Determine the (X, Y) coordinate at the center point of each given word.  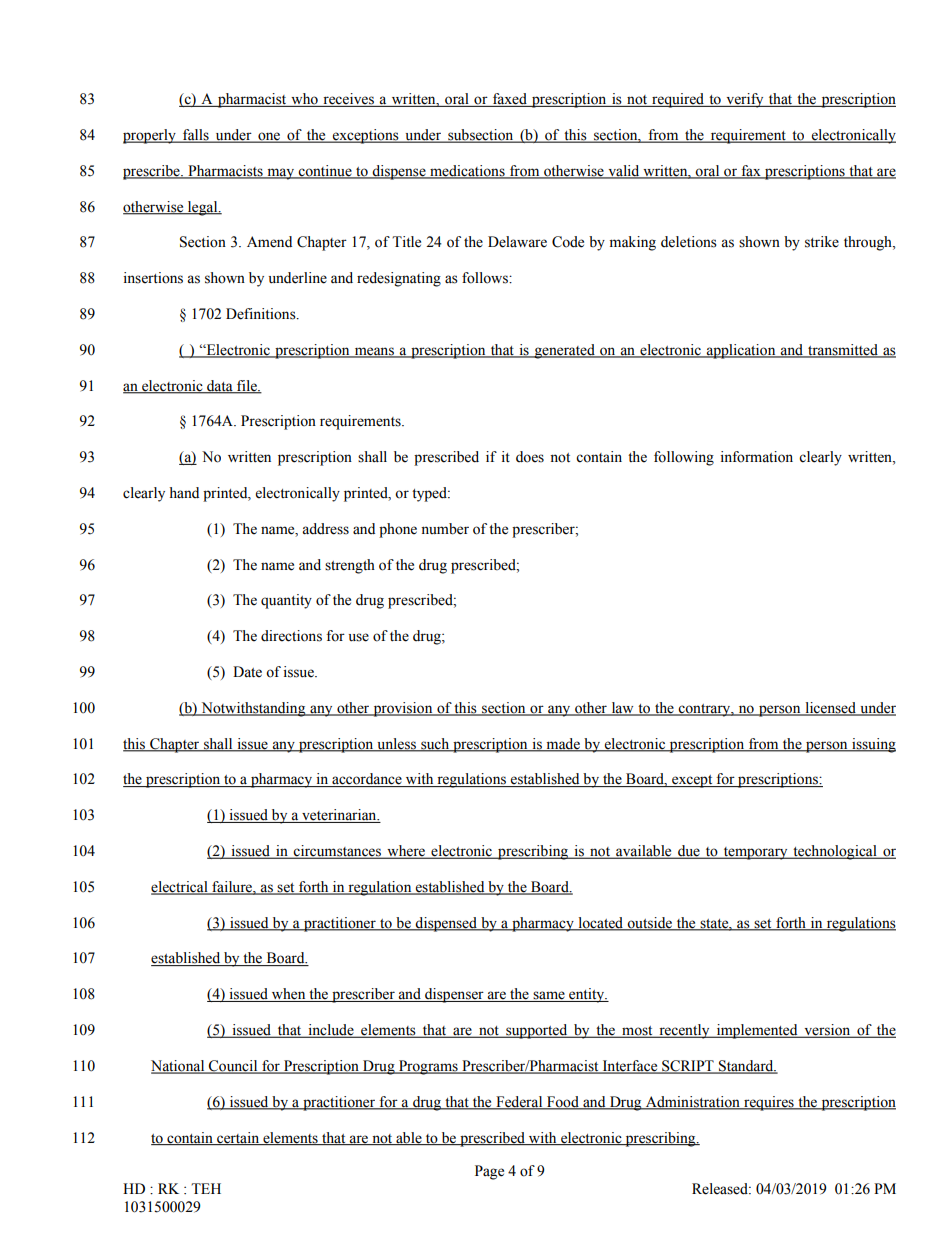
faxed (510, 100)
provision (403, 709)
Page (489, 1172)
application (741, 351)
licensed (830, 709)
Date (247, 672)
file (247, 386)
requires (769, 1103)
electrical (180, 888)
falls (196, 136)
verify (745, 100)
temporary (755, 853)
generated (564, 351)
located (601, 923)
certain (238, 1138)
